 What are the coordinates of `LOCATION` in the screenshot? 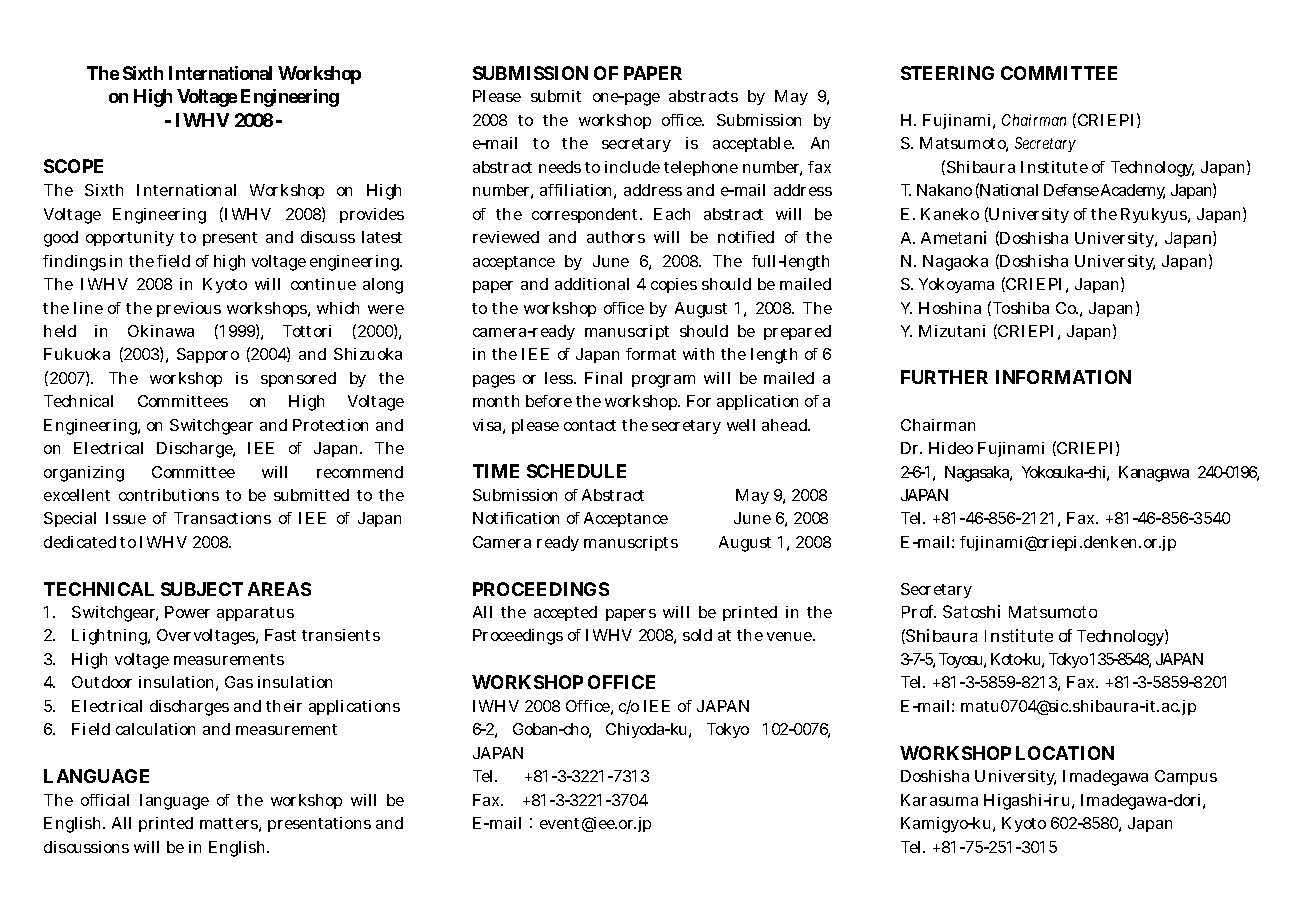 It's located at (1065, 753).
